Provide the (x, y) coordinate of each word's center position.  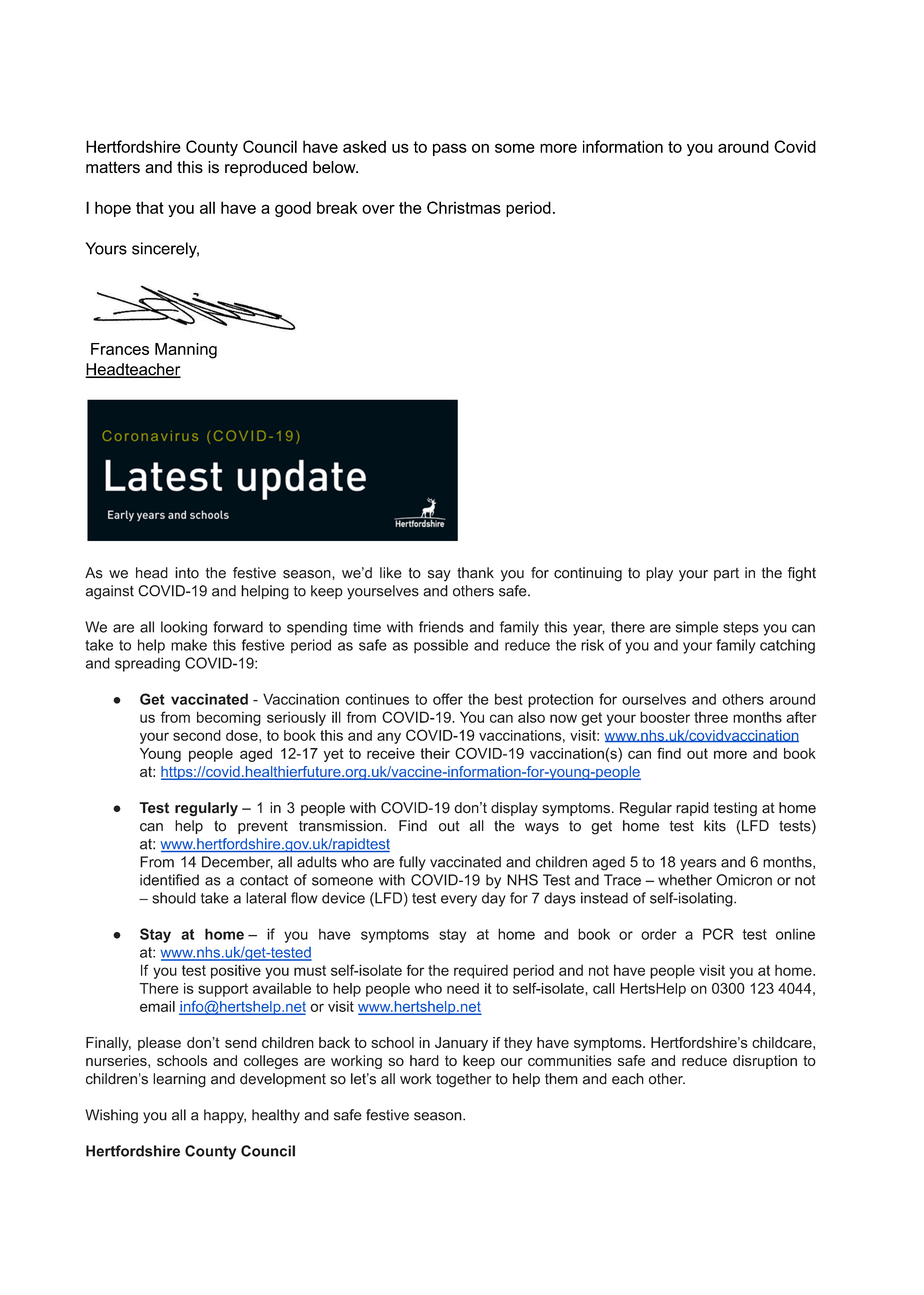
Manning (186, 351)
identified (169, 880)
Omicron (744, 880)
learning (179, 1080)
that (150, 207)
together (463, 1080)
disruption (765, 1062)
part (726, 574)
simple (697, 628)
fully (412, 863)
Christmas (464, 207)
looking (184, 628)
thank (475, 573)
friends (441, 627)
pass (450, 149)
